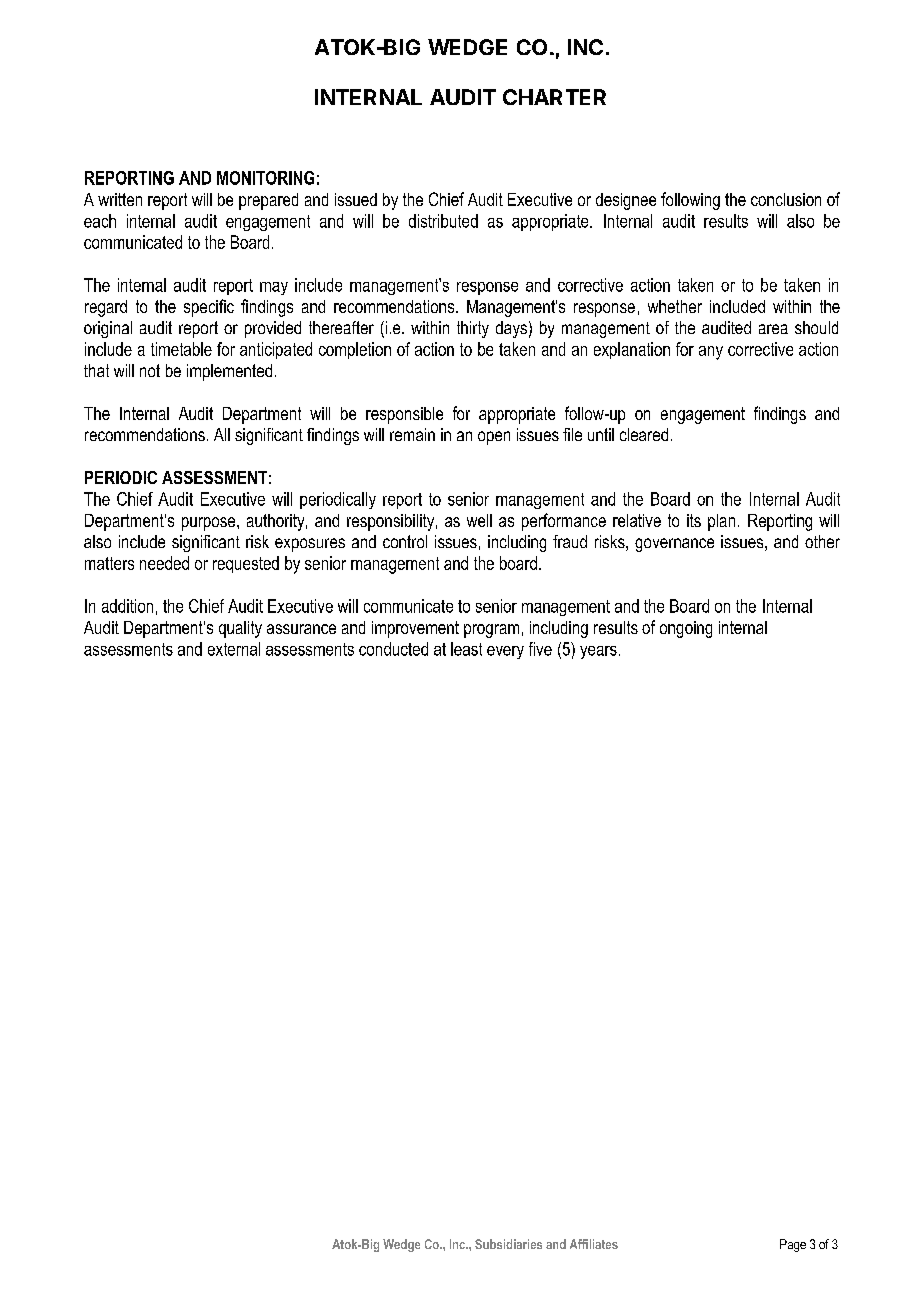  What do you see at coordinates (505, 652) in the screenshot?
I see `every` at bounding box center [505, 652].
